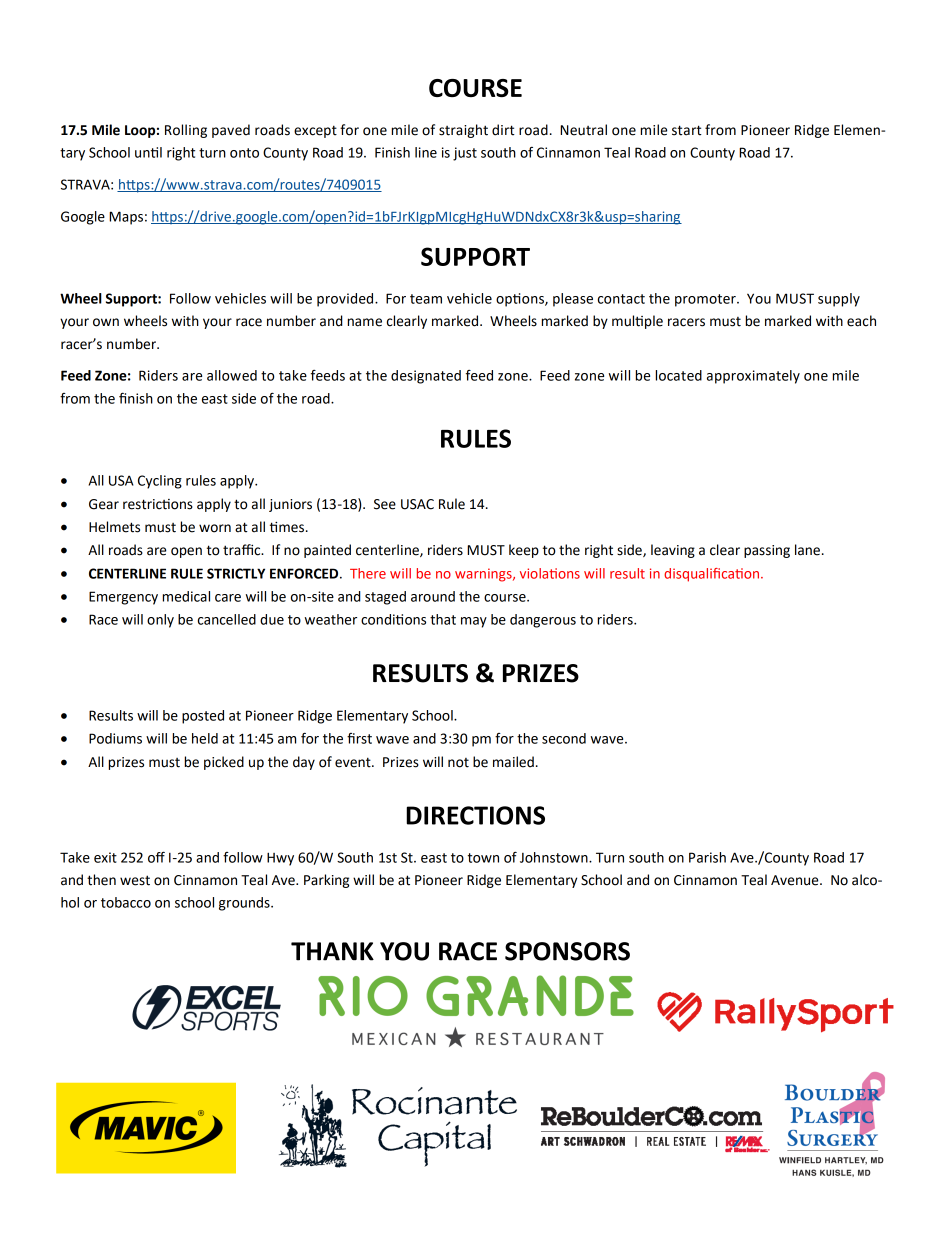 This page has height=1233, width=952. What do you see at coordinates (687, 130) in the page?
I see `start` at bounding box center [687, 130].
